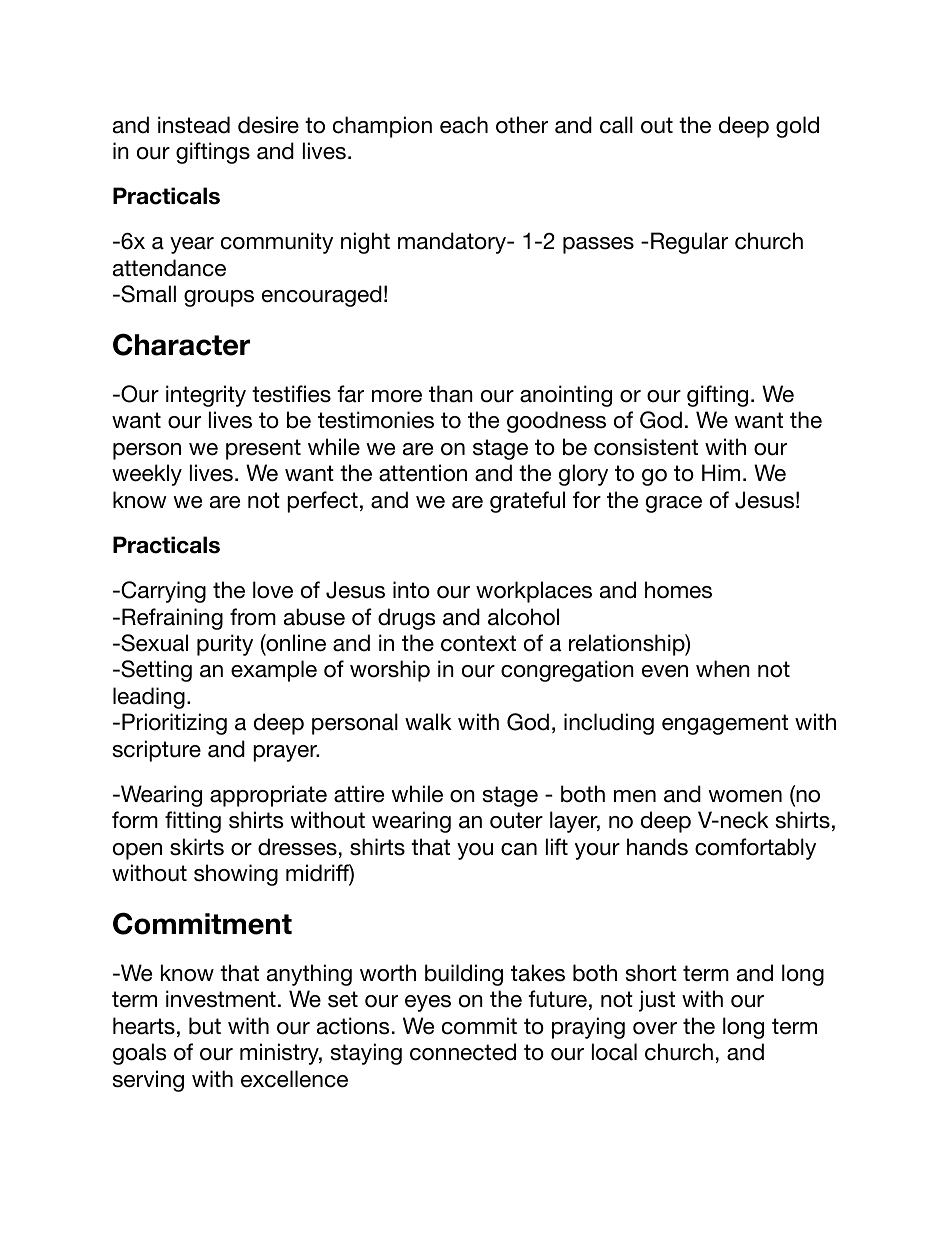  What do you see at coordinates (797, 127) in the page?
I see `gold` at bounding box center [797, 127].
